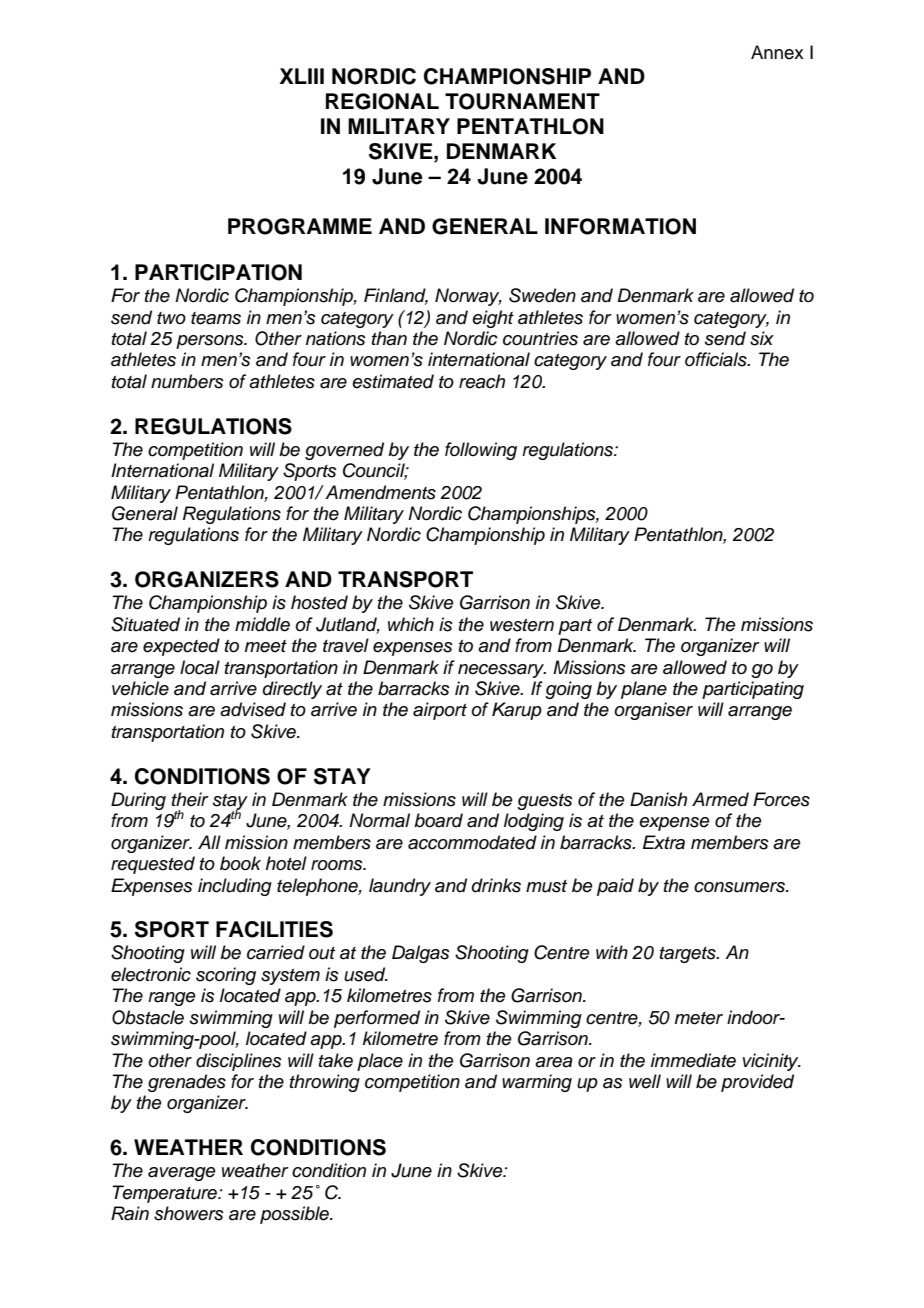 Image resolution: width=924 pixels, height=1308 pixels. What do you see at coordinates (777, 52) in the screenshot?
I see `Annex` at bounding box center [777, 52].
